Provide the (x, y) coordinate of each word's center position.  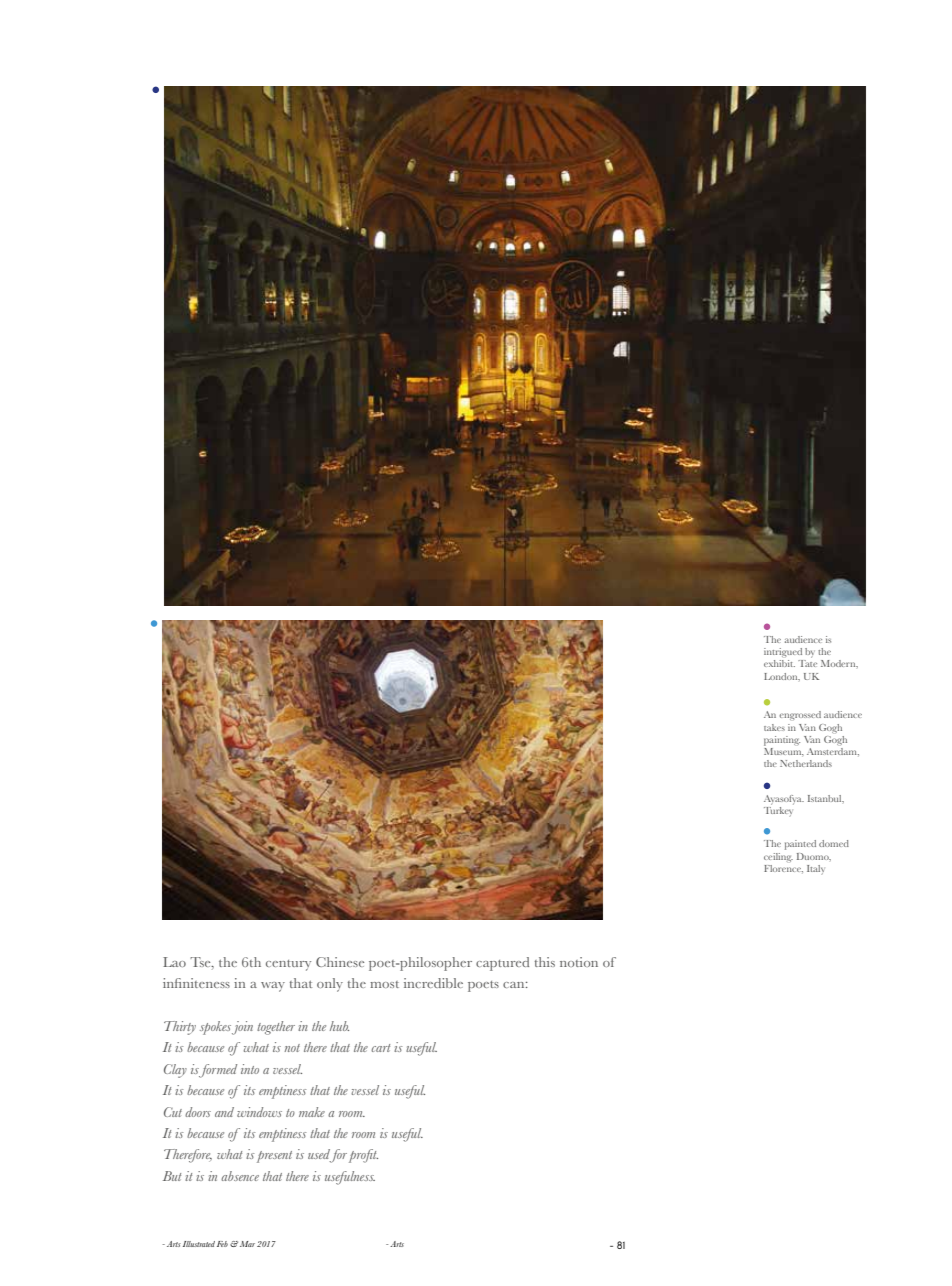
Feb (222, 1244)
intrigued (783, 652)
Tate (807, 663)
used (320, 1155)
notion (579, 962)
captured (502, 964)
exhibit (779, 663)
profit (363, 1156)
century (288, 965)
